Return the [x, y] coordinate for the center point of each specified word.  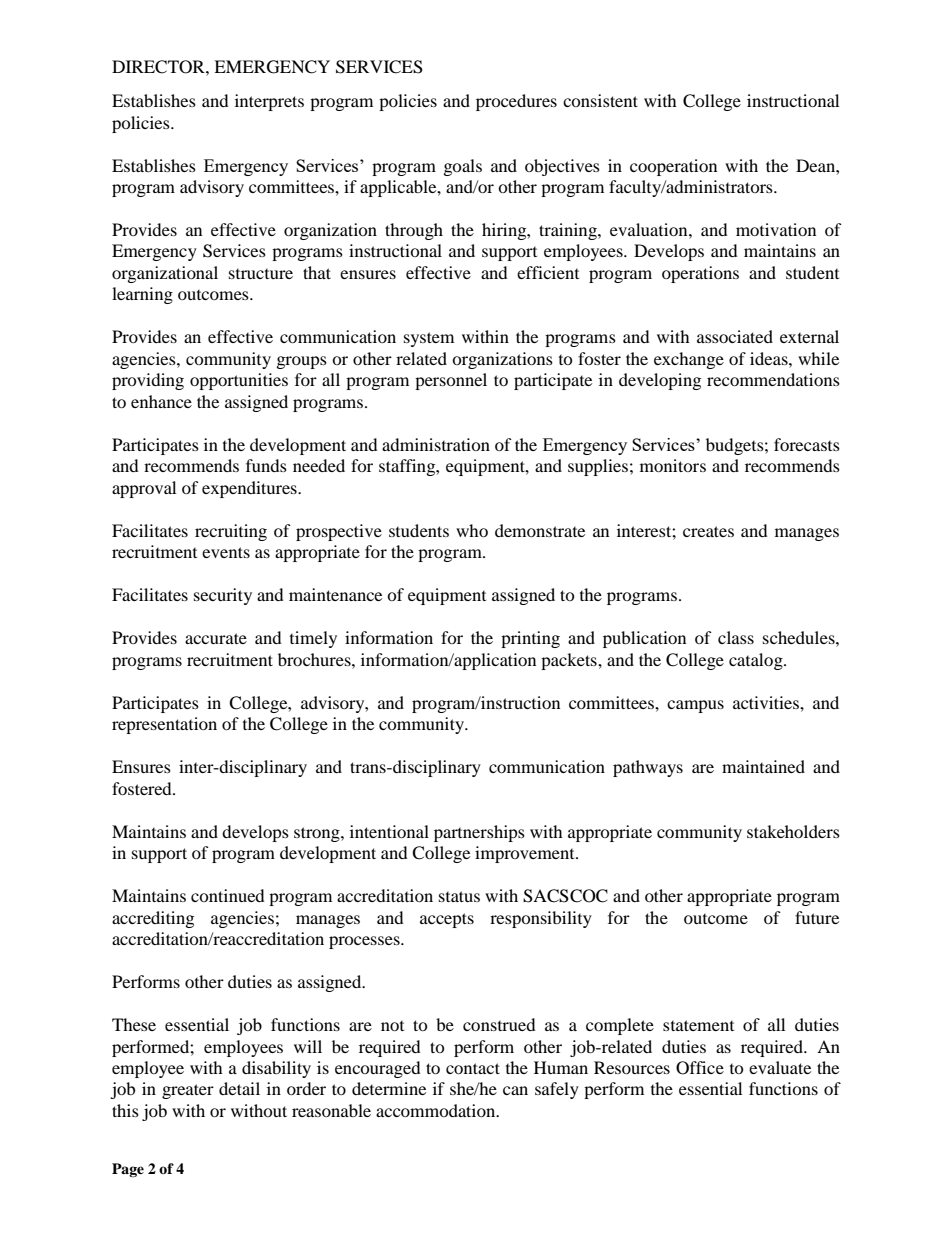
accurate [216, 638]
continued [228, 895]
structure [261, 274]
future [817, 917]
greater [188, 1091]
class [736, 637]
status [459, 896]
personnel [451, 381]
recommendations [773, 379]
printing [530, 639]
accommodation [437, 1110]
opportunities [239, 381]
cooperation [673, 167]
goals [463, 167]
